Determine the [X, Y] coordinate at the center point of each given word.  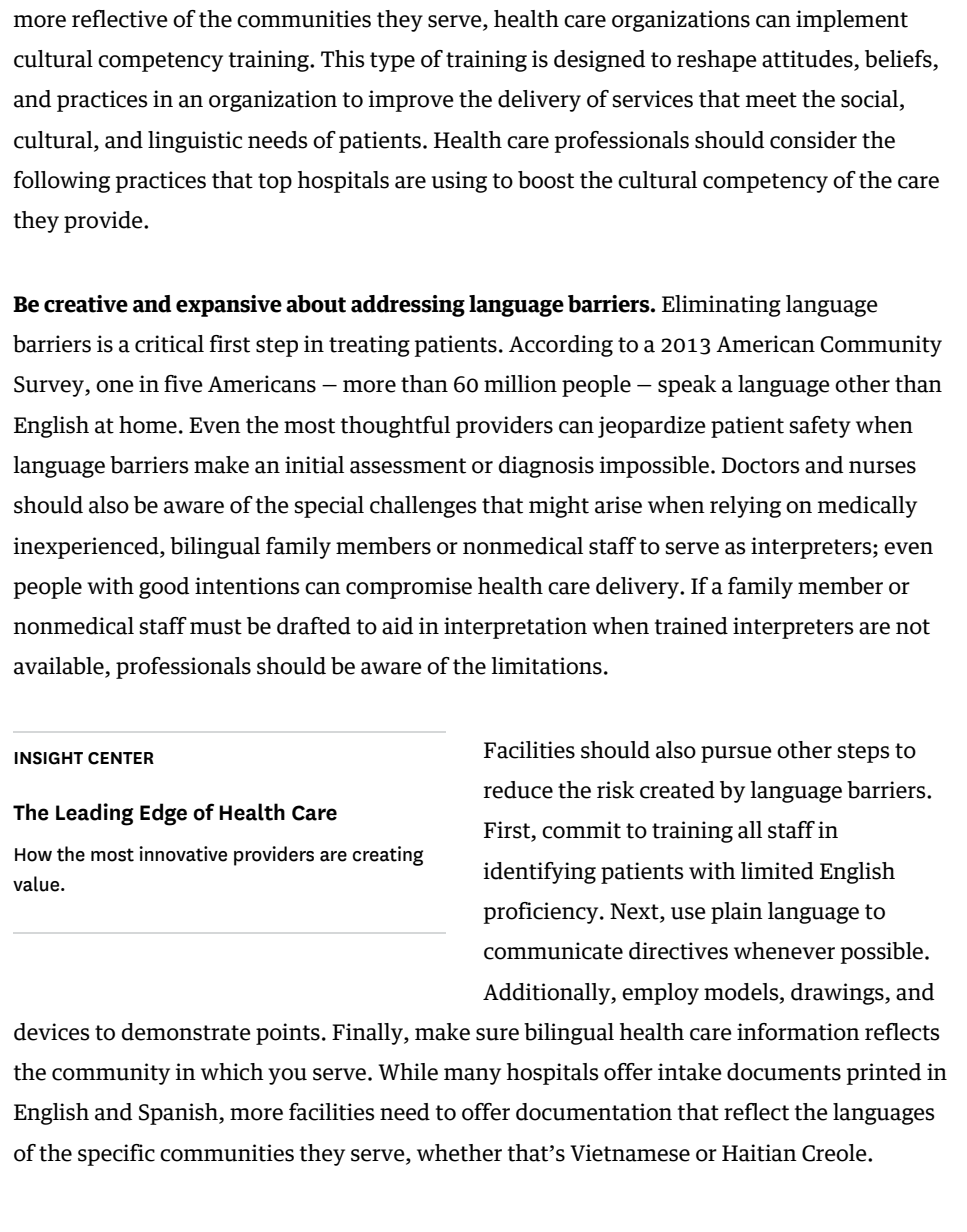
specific [116, 1155]
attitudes [808, 60]
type [392, 62]
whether [459, 1153]
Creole [835, 1153]
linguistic [195, 142]
